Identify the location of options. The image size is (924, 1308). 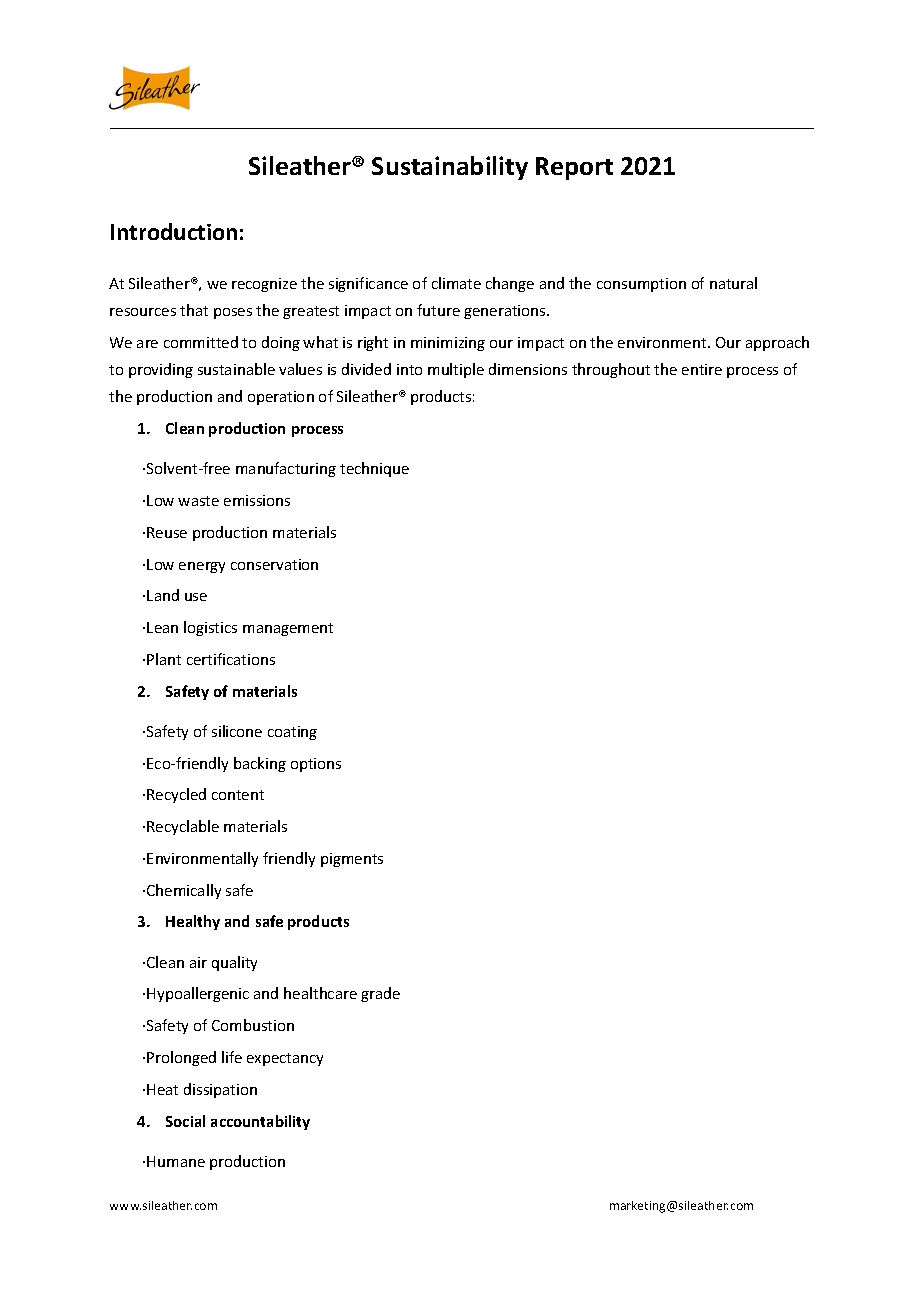
(316, 765).
